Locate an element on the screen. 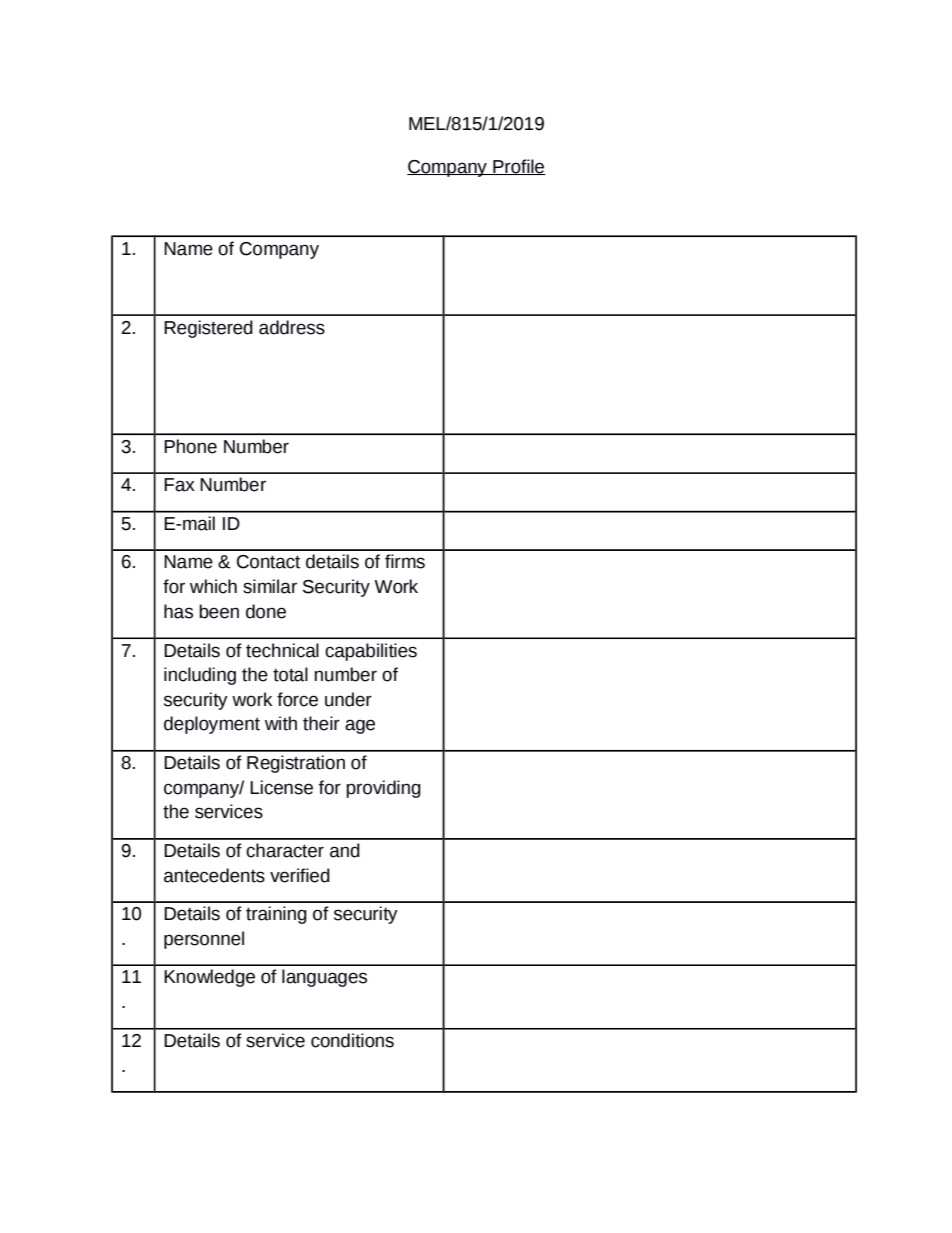 The height and width of the screenshot is (1233, 952). firms is located at coordinates (405, 561).
